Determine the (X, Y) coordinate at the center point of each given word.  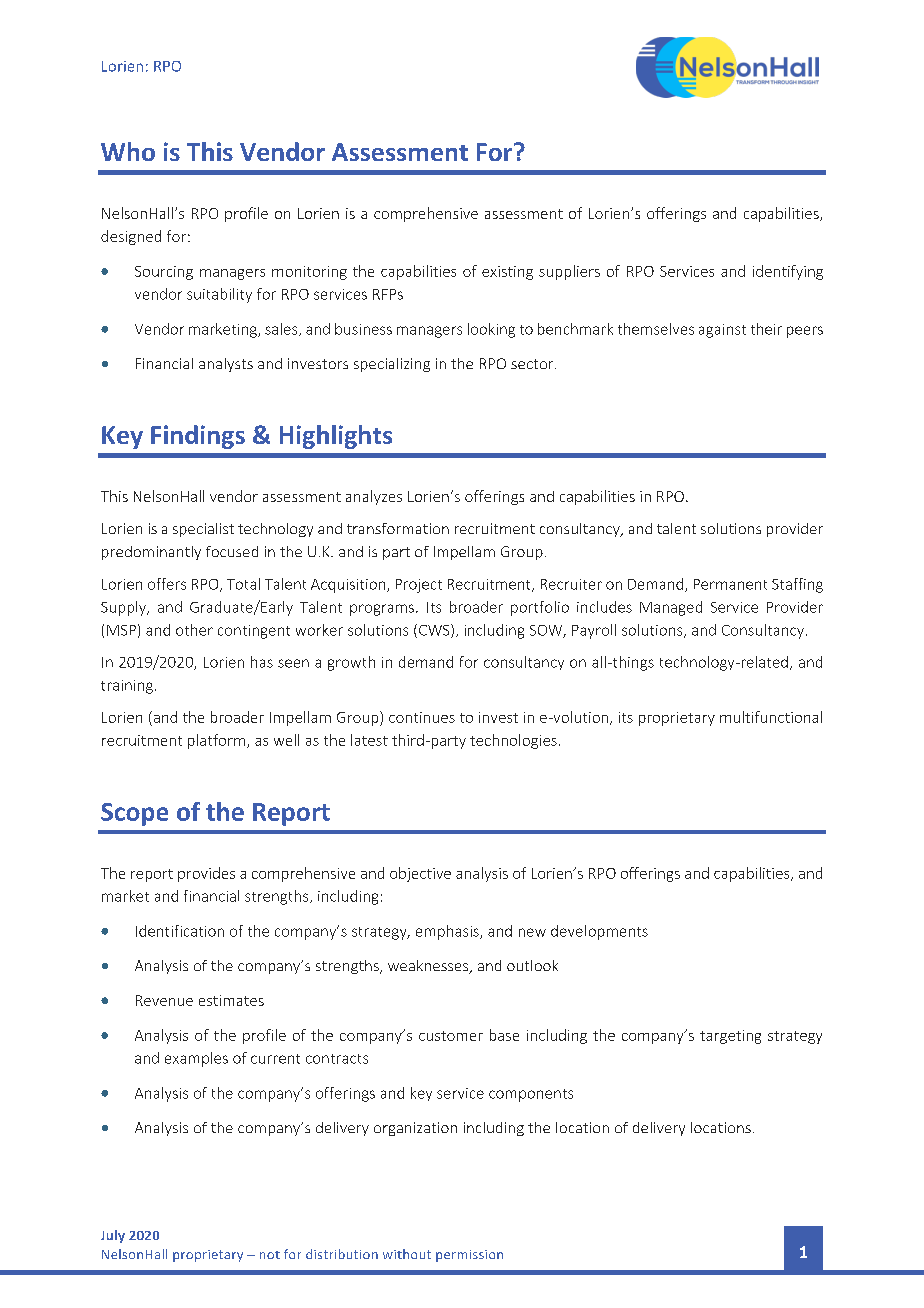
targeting (730, 1037)
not (270, 1255)
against (722, 331)
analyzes (374, 497)
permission (469, 1256)
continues (422, 717)
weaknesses (429, 967)
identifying (788, 272)
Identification (180, 931)
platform (216, 741)
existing (507, 273)
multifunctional (771, 717)
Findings (198, 437)
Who (128, 151)
